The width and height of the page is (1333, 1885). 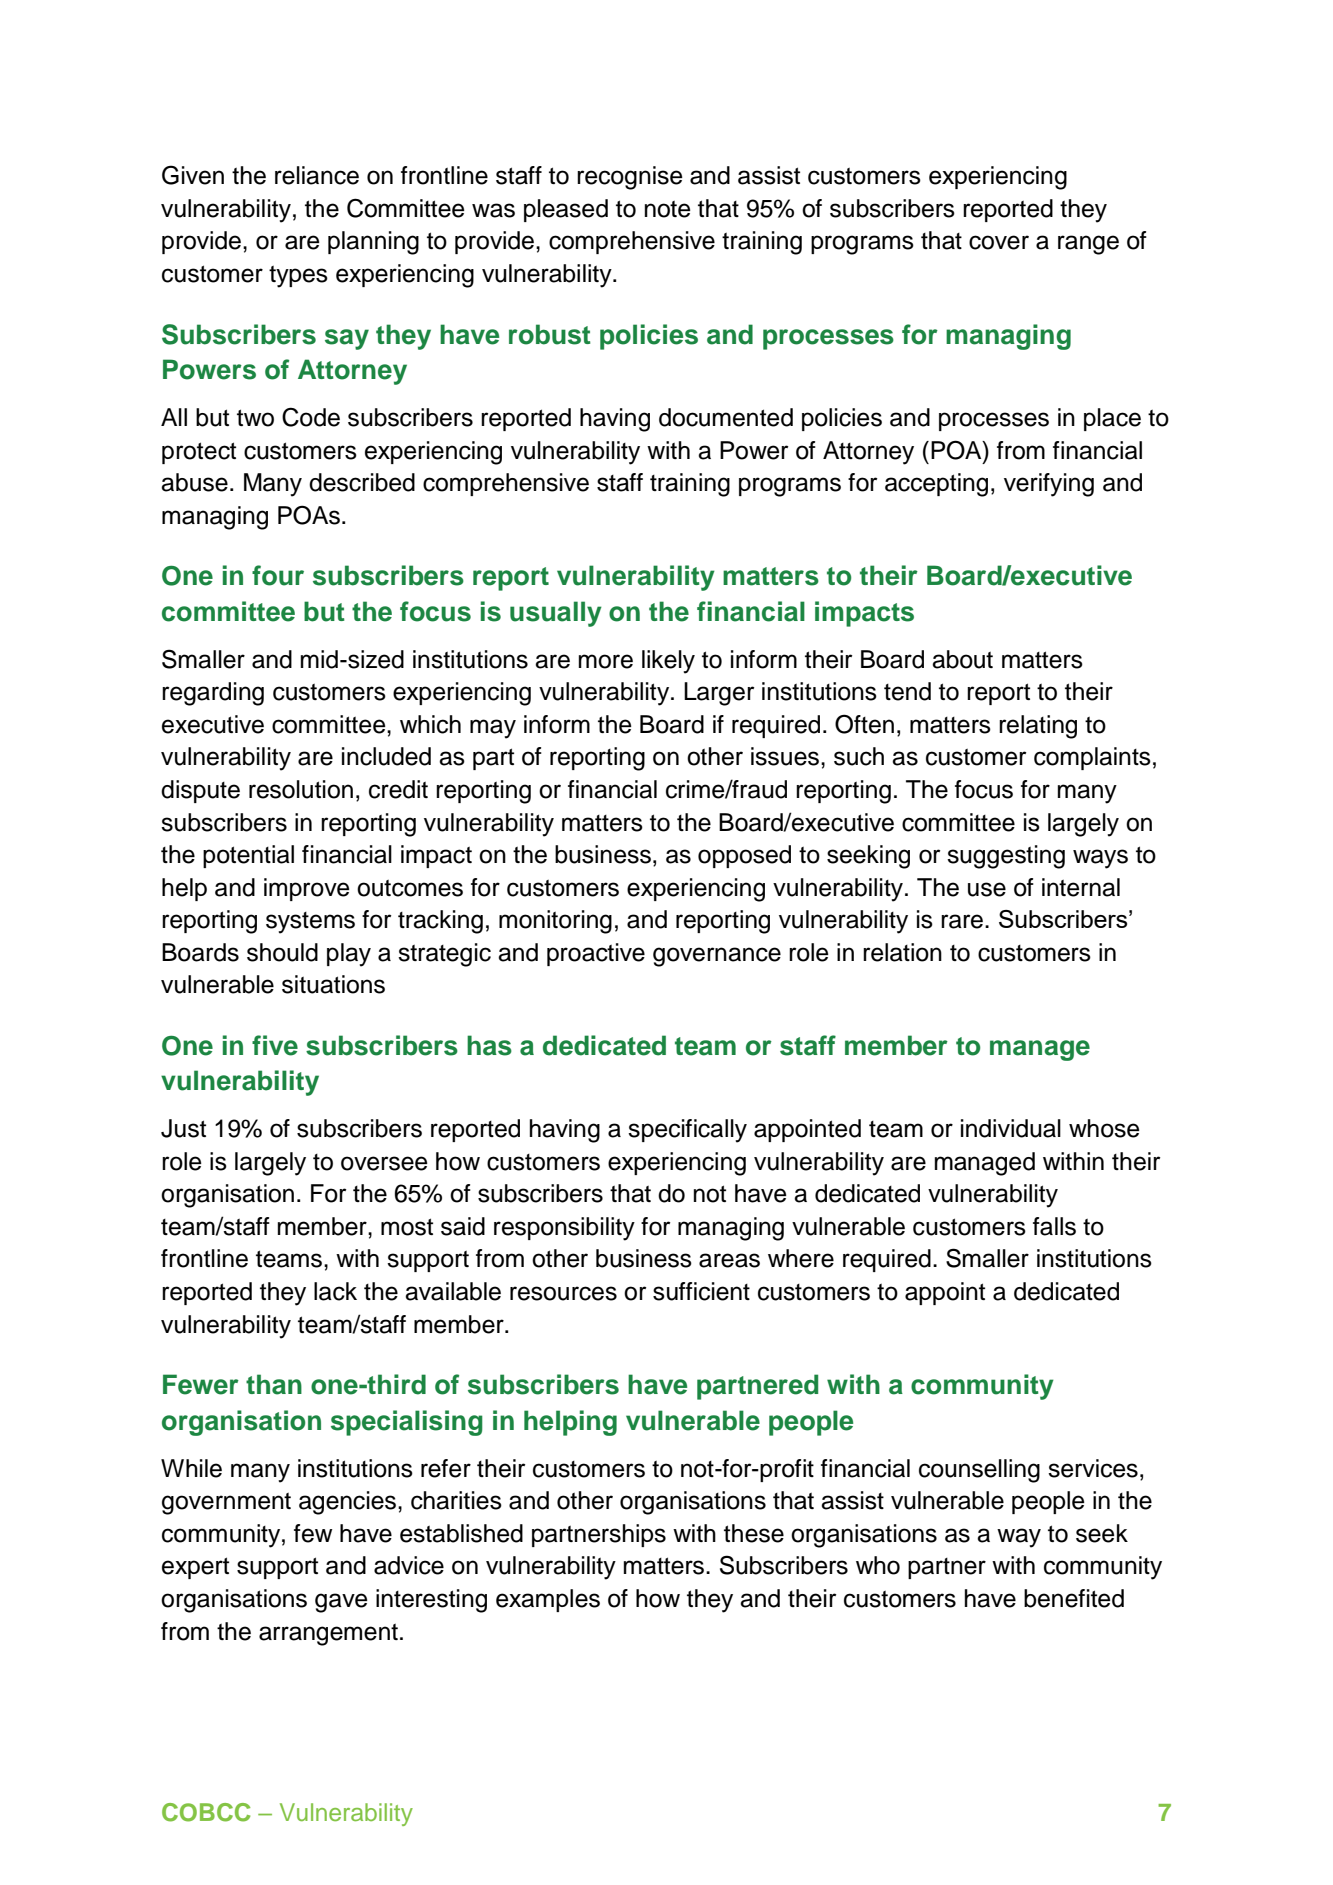 What do you see at coordinates (1049, 485) in the page?
I see `verifying` at bounding box center [1049, 485].
